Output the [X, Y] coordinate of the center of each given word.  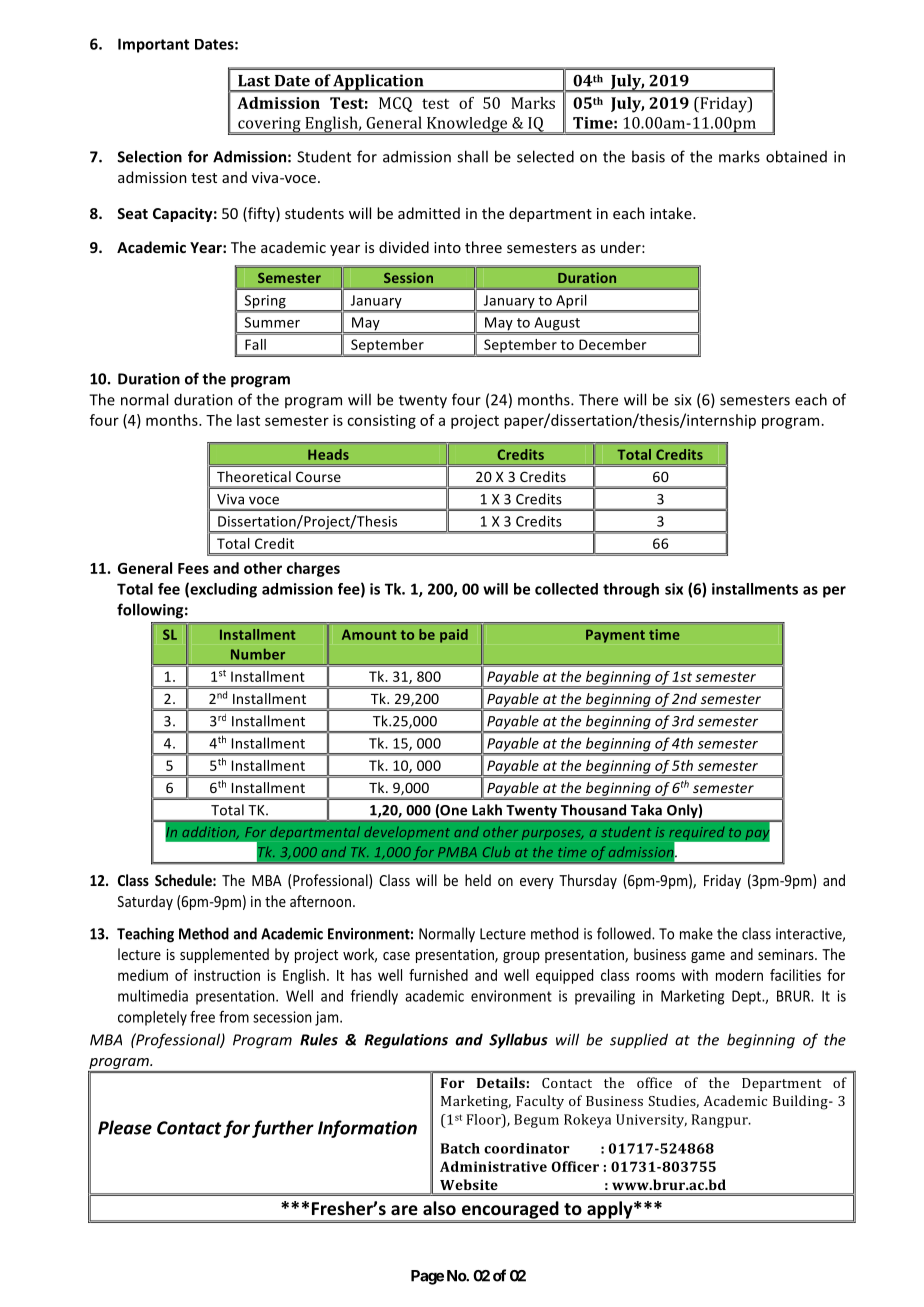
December [612, 344]
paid [454, 636]
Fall [255, 344]
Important [153, 45]
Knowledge [467, 126]
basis [648, 156]
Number [258, 654]
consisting [381, 421]
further [283, 1129]
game [708, 957]
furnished [438, 975]
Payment [615, 636]
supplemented [224, 955]
